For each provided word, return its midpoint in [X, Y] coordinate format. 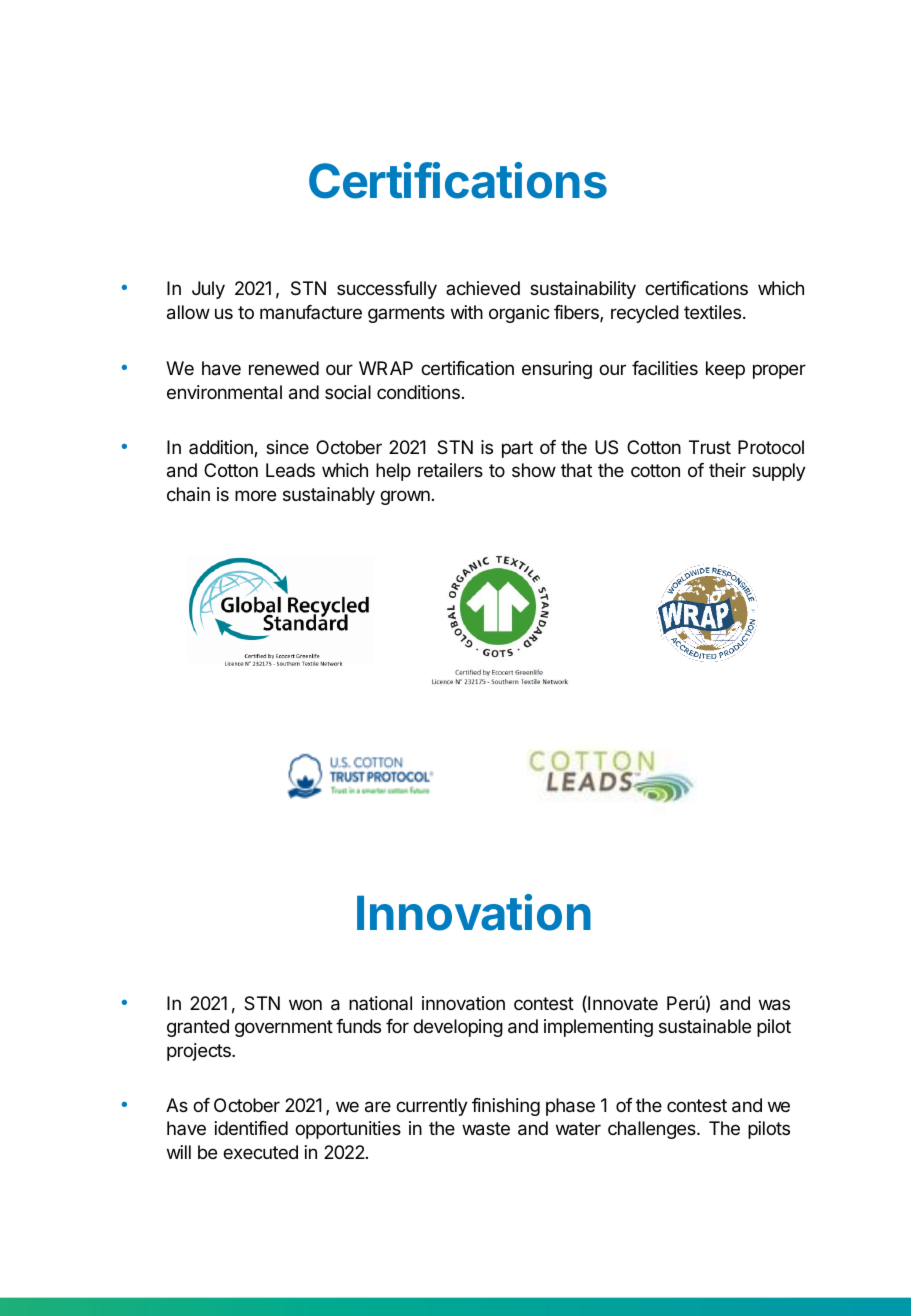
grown [405, 497]
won [305, 1004]
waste [486, 1129]
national [380, 1003]
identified [251, 1128]
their [727, 470]
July [208, 290]
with [467, 312]
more [255, 495]
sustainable [705, 1026]
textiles [714, 312]
